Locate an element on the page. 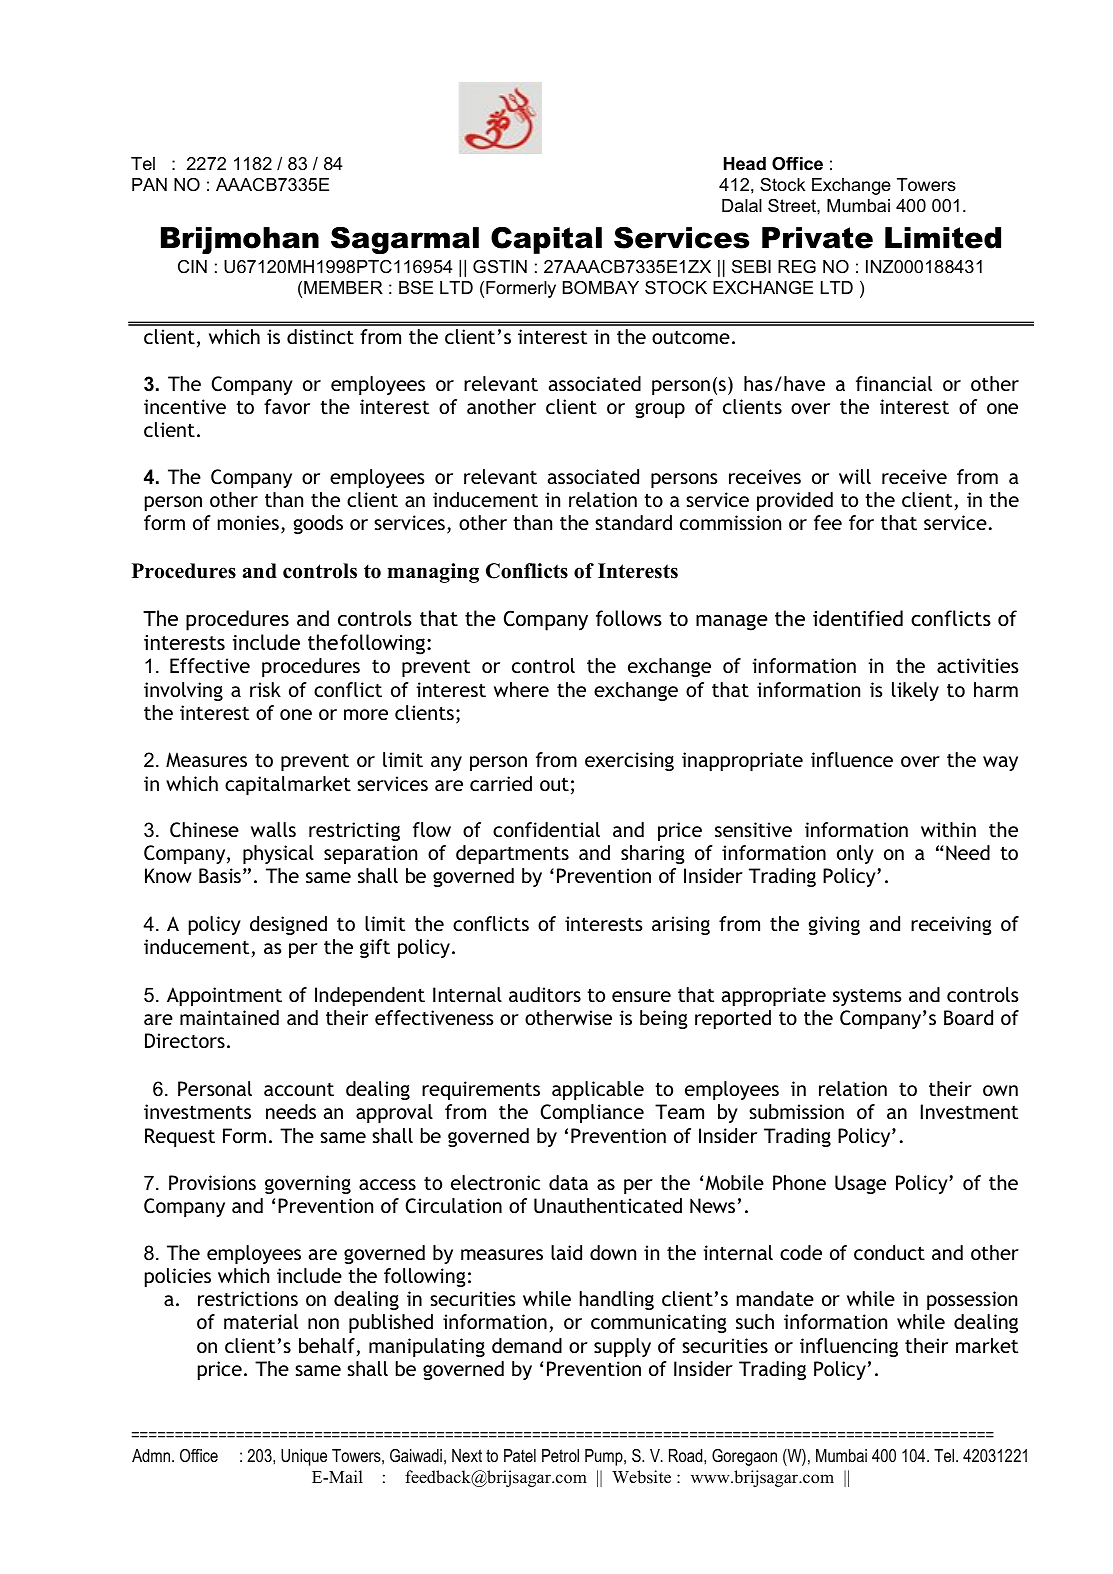  systems is located at coordinates (867, 997).
